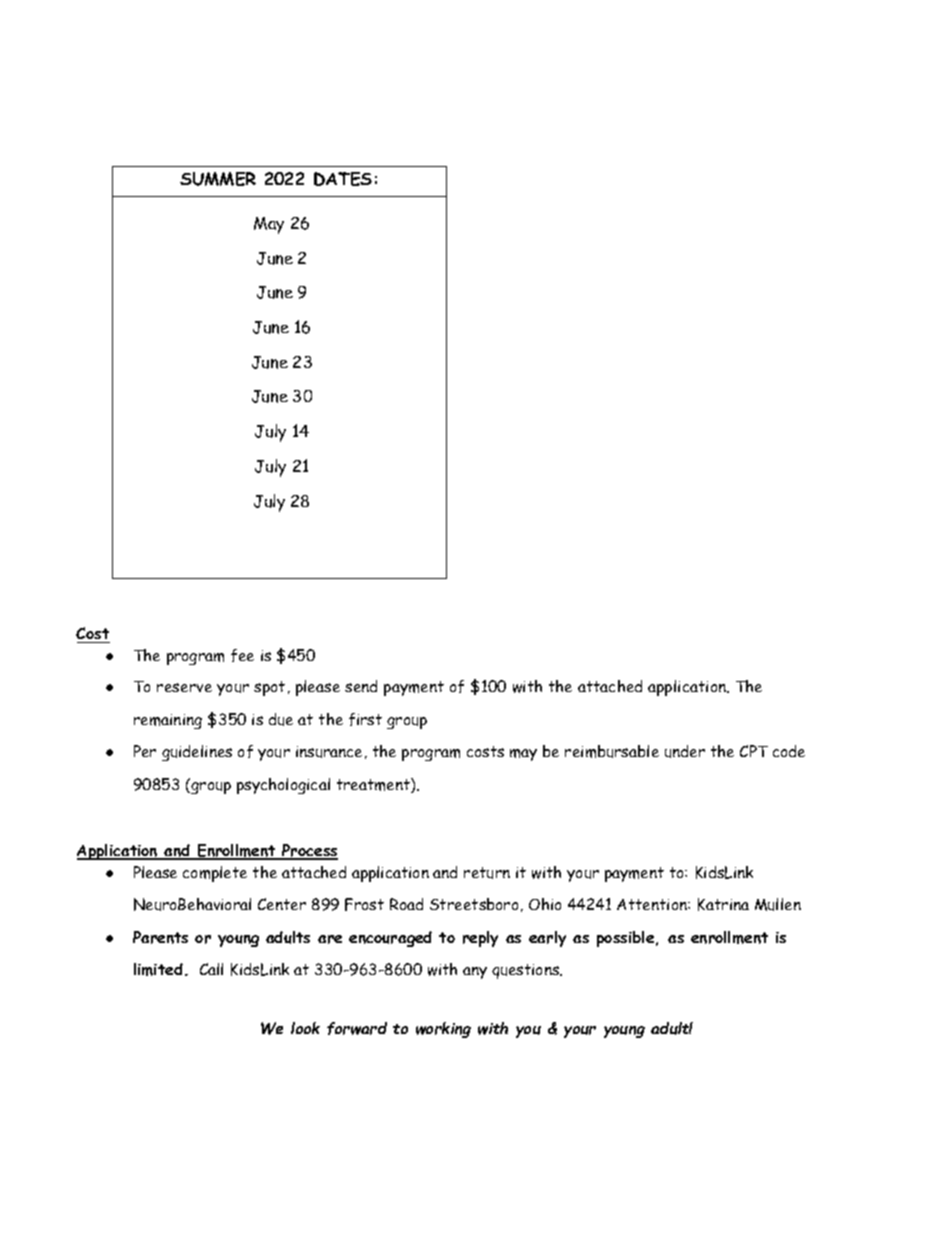 Image resolution: width=952 pixels, height=1233 pixels. Describe the element at coordinates (361, 686) in the screenshot. I see `send` at that location.
